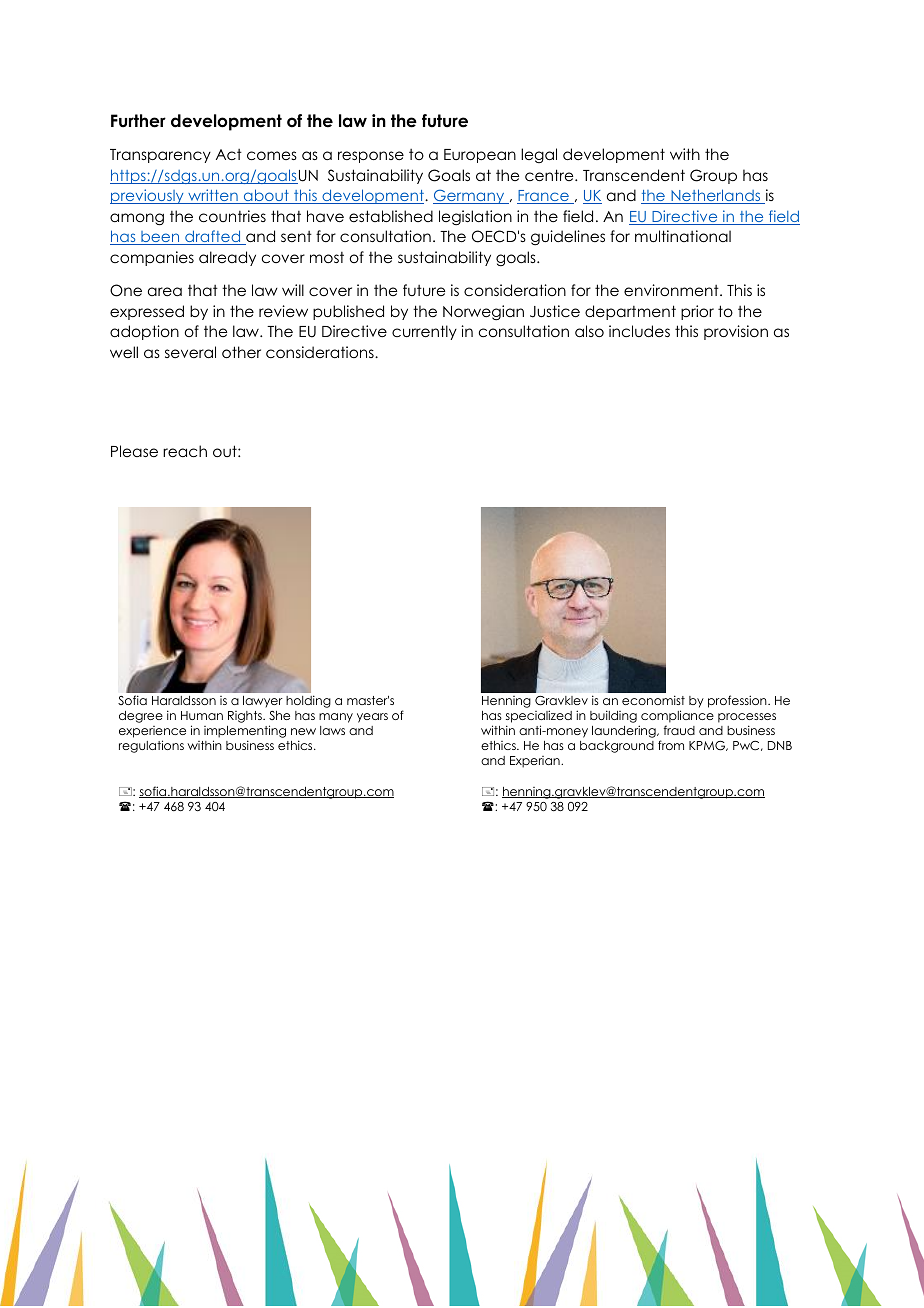 The width and height of the screenshot is (924, 1308). Describe the element at coordinates (539, 716) in the screenshot. I see `specialized` at that location.
